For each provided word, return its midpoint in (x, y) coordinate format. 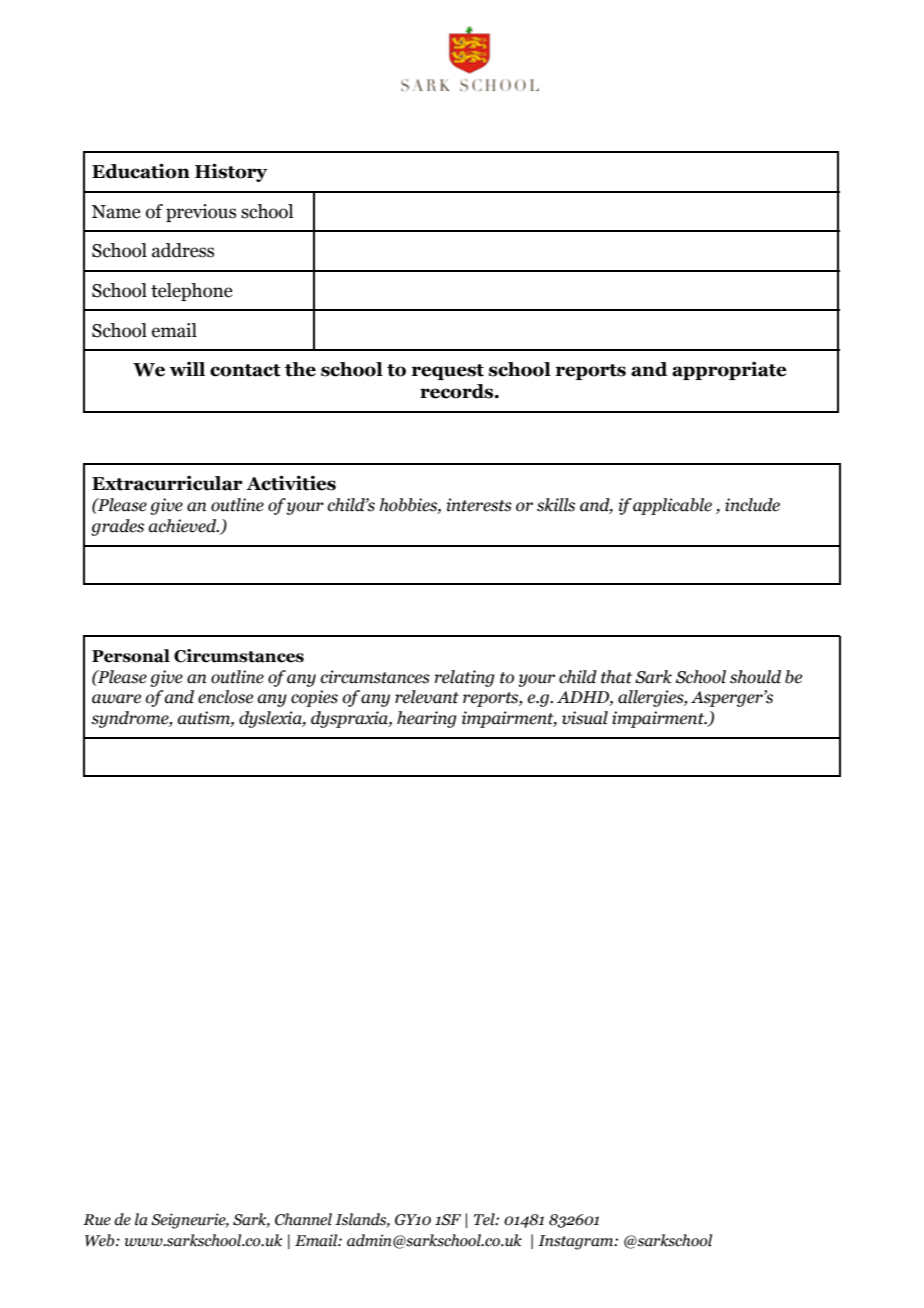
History (231, 172)
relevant (427, 697)
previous (201, 213)
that (616, 677)
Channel (303, 1219)
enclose (225, 697)
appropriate (729, 370)
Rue (97, 1220)
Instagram (577, 1242)
